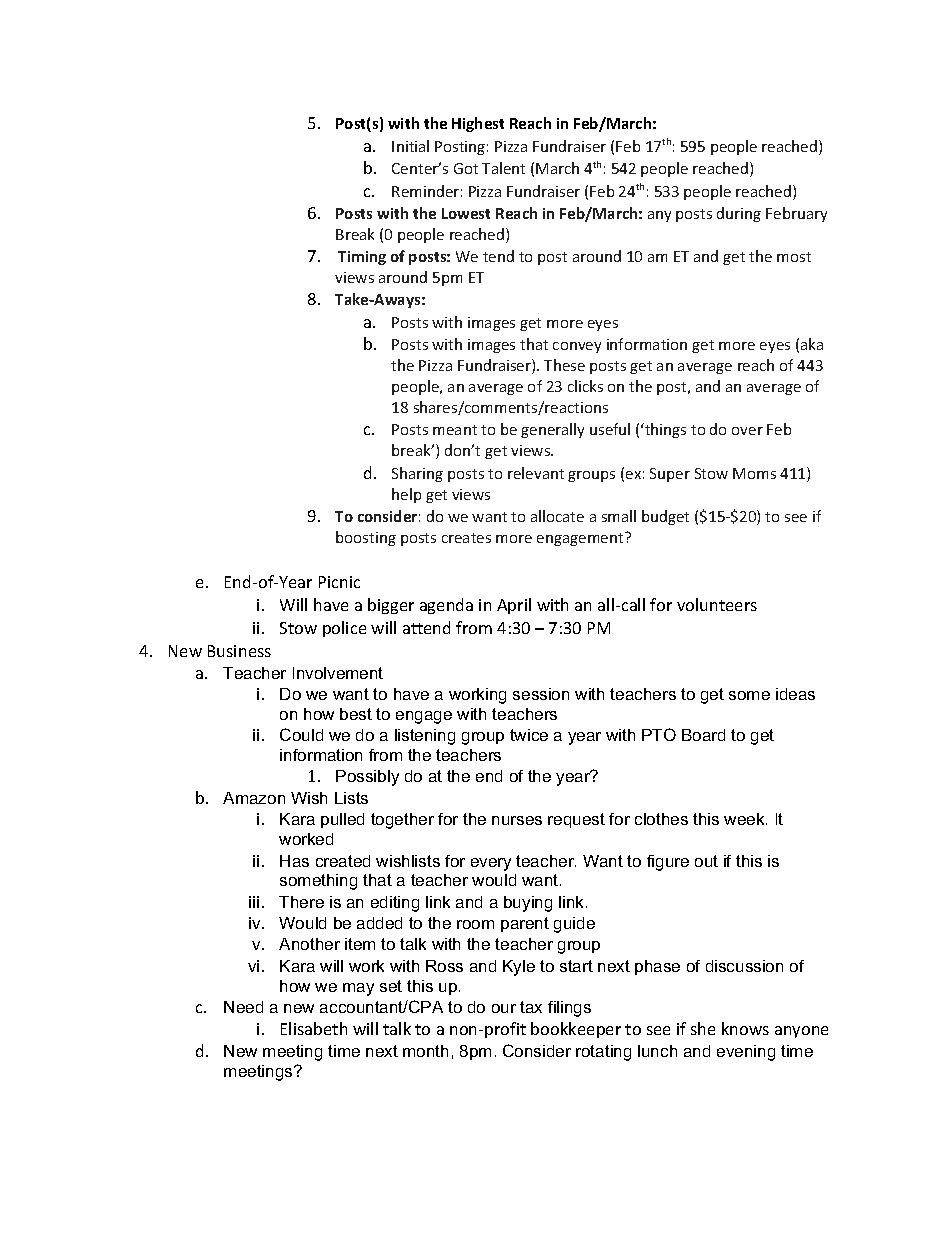 The height and width of the screenshot is (1233, 952). I want to click on Initial, so click(410, 146).
